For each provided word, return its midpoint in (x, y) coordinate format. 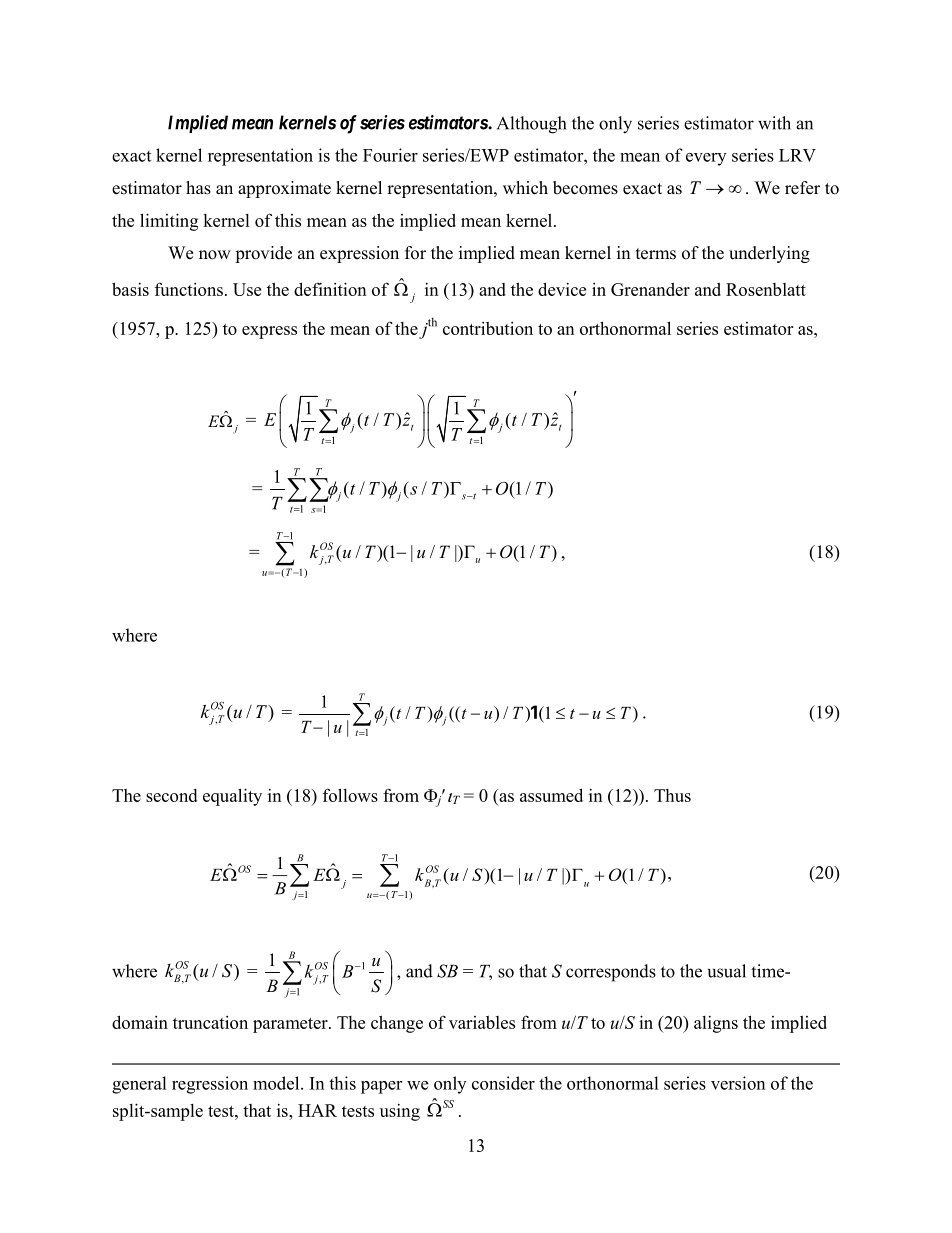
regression (210, 1085)
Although (531, 125)
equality (232, 797)
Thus (672, 795)
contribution (488, 328)
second (171, 795)
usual (727, 971)
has (198, 188)
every (706, 159)
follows (350, 795)
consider (503, 1083)
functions (189, 289)
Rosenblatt (766, 289)
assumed (551, 795)
